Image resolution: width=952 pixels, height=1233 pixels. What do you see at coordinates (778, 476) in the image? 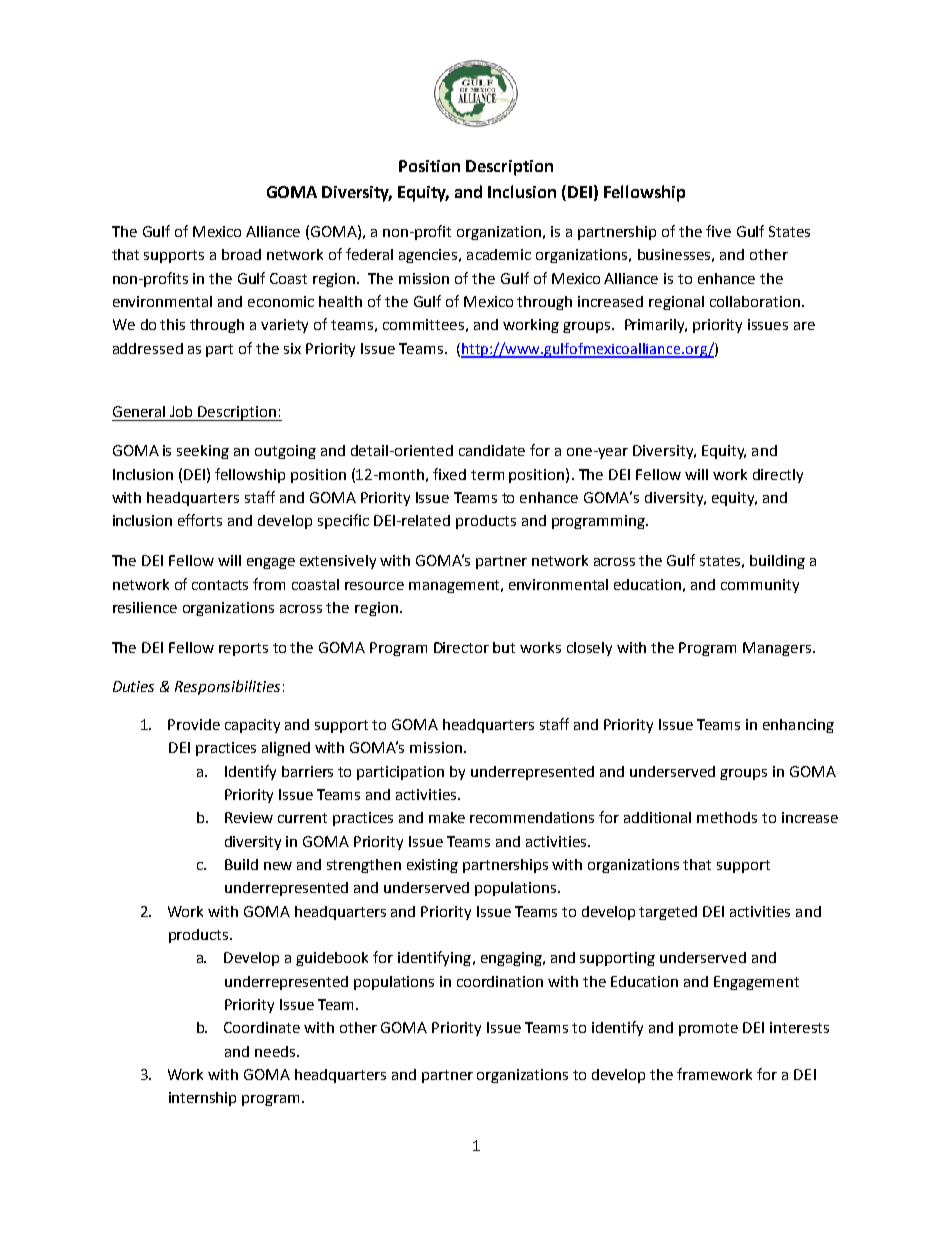
I see `directly` at bounding box center [778, 476].
